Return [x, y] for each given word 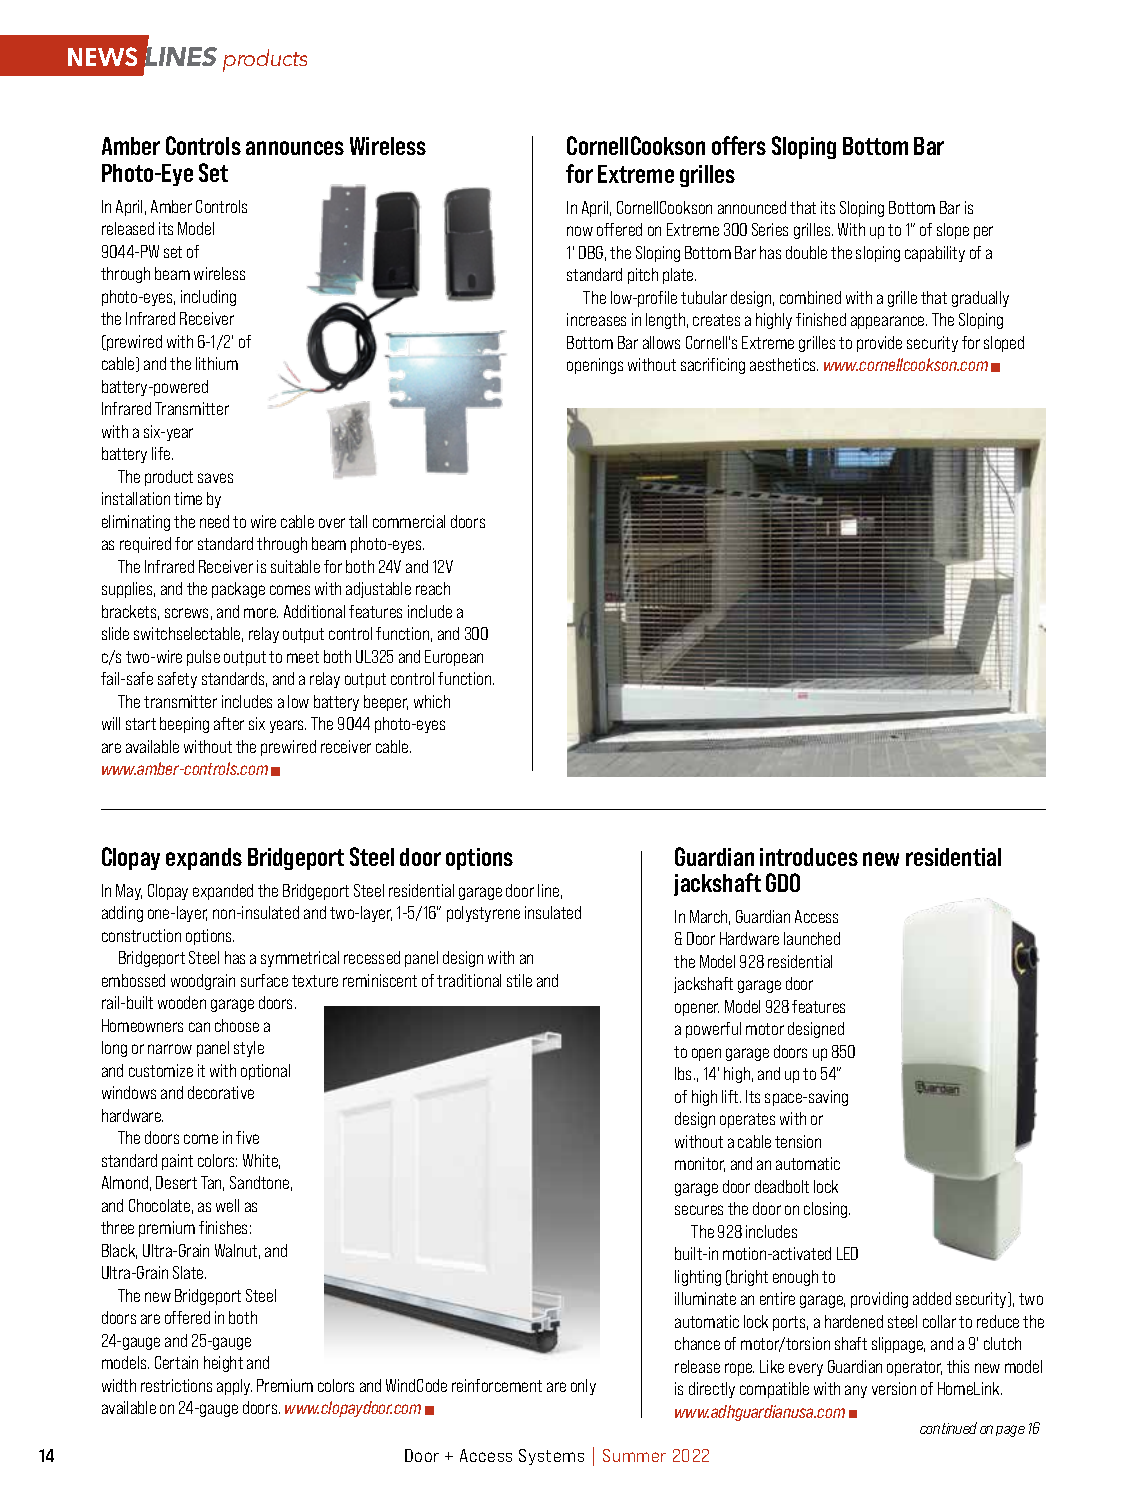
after [229, 723]
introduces [809, 857]
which [432, 701]
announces [295, 148]
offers [739, 145]
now [580, 231]
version [894, 1388]
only [583, 1387]
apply [234, 1387]
